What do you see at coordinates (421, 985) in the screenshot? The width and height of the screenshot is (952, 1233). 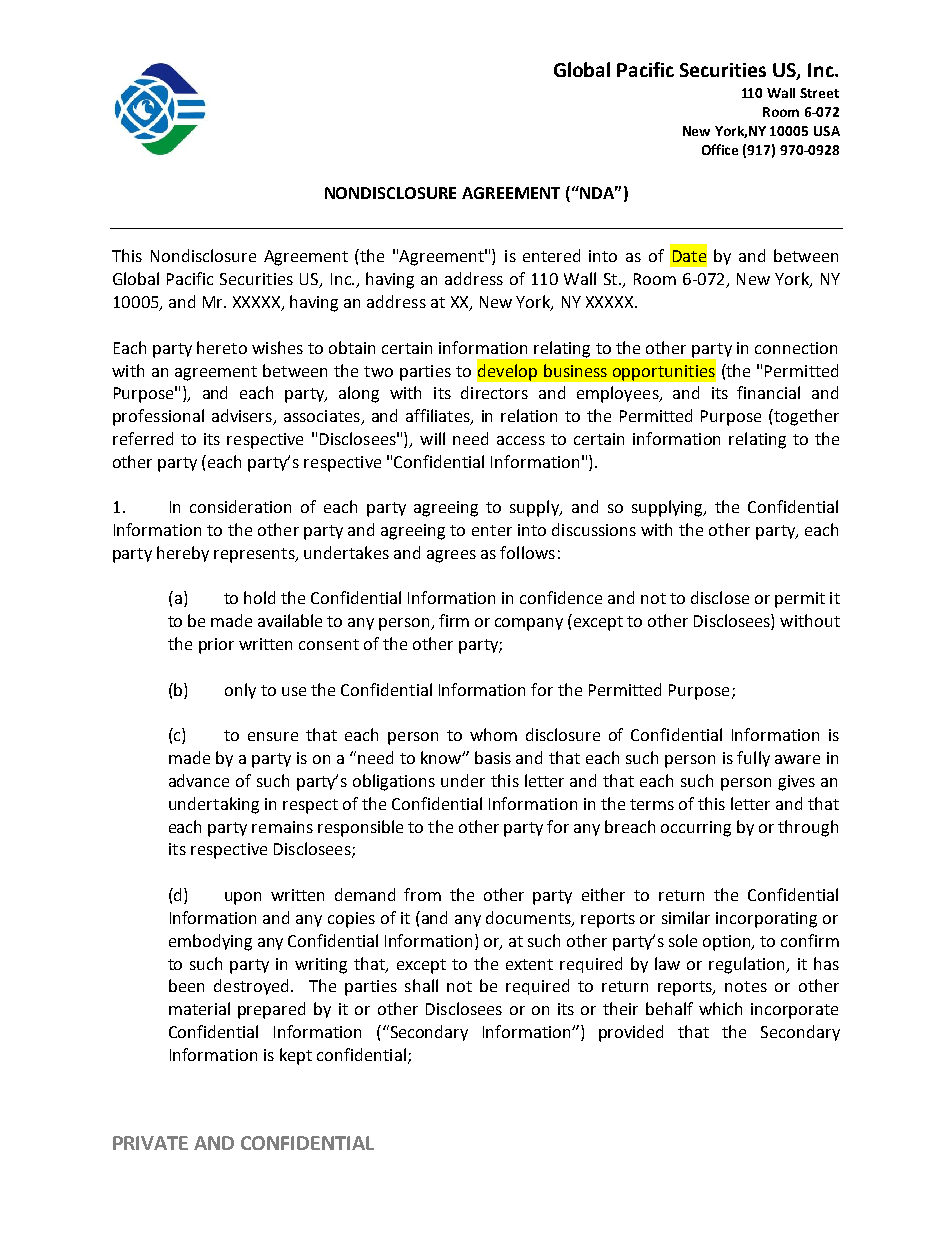 I see `shall` at bounding box center [421, 985].
